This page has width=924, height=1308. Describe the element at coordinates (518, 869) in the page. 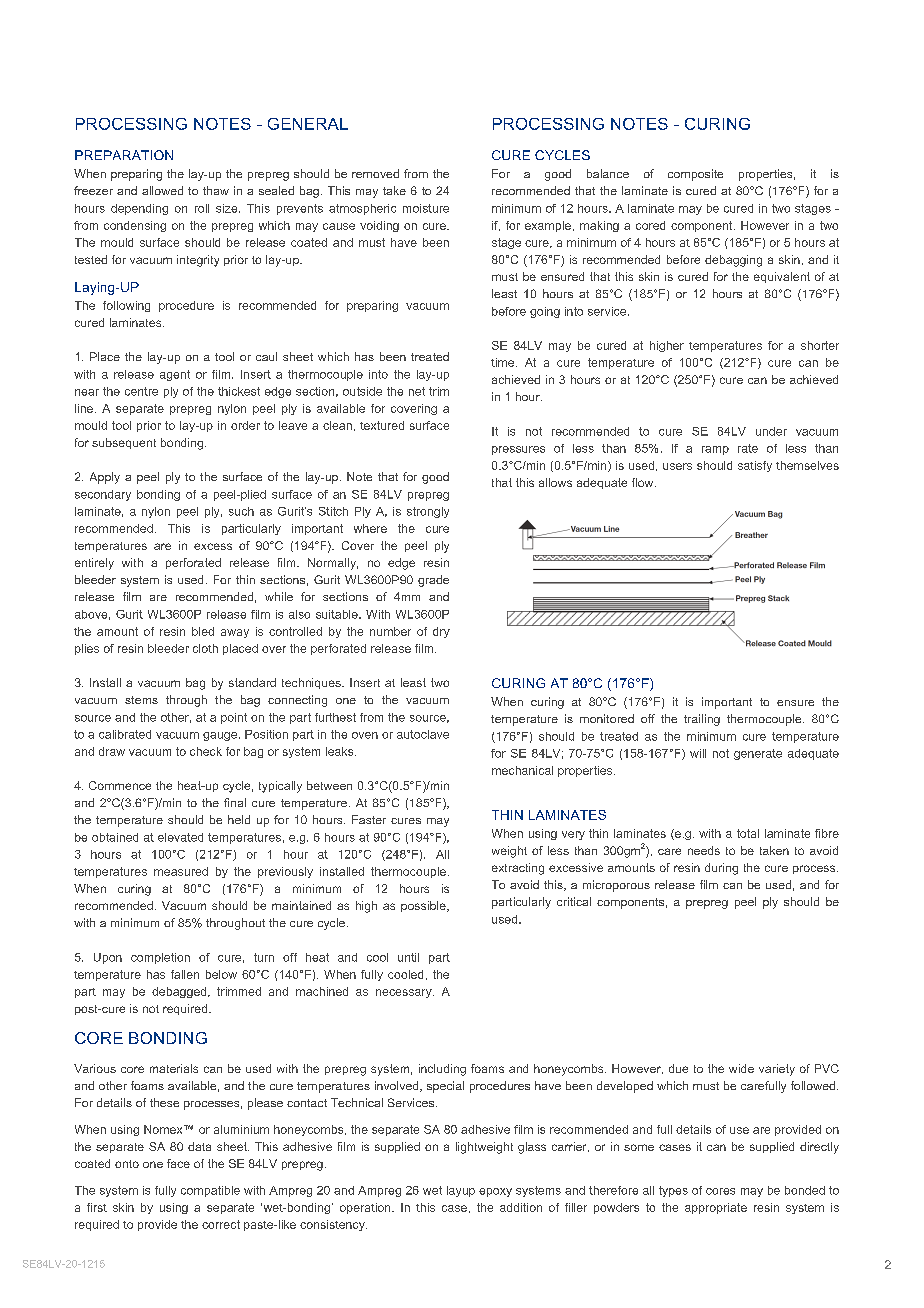

I see `extracting` at that location.
